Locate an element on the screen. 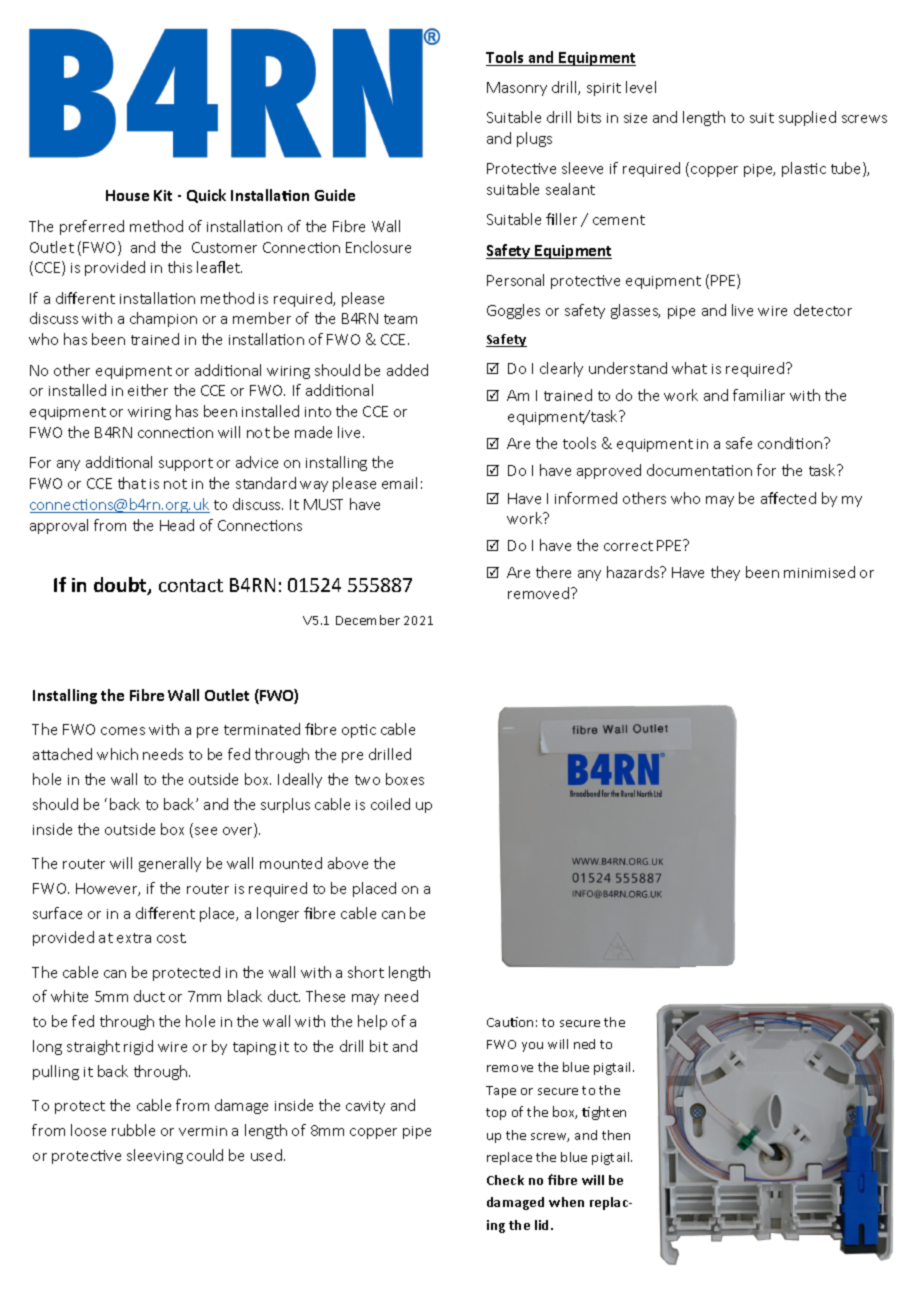  boxes is located at coordinates (405, 779).
